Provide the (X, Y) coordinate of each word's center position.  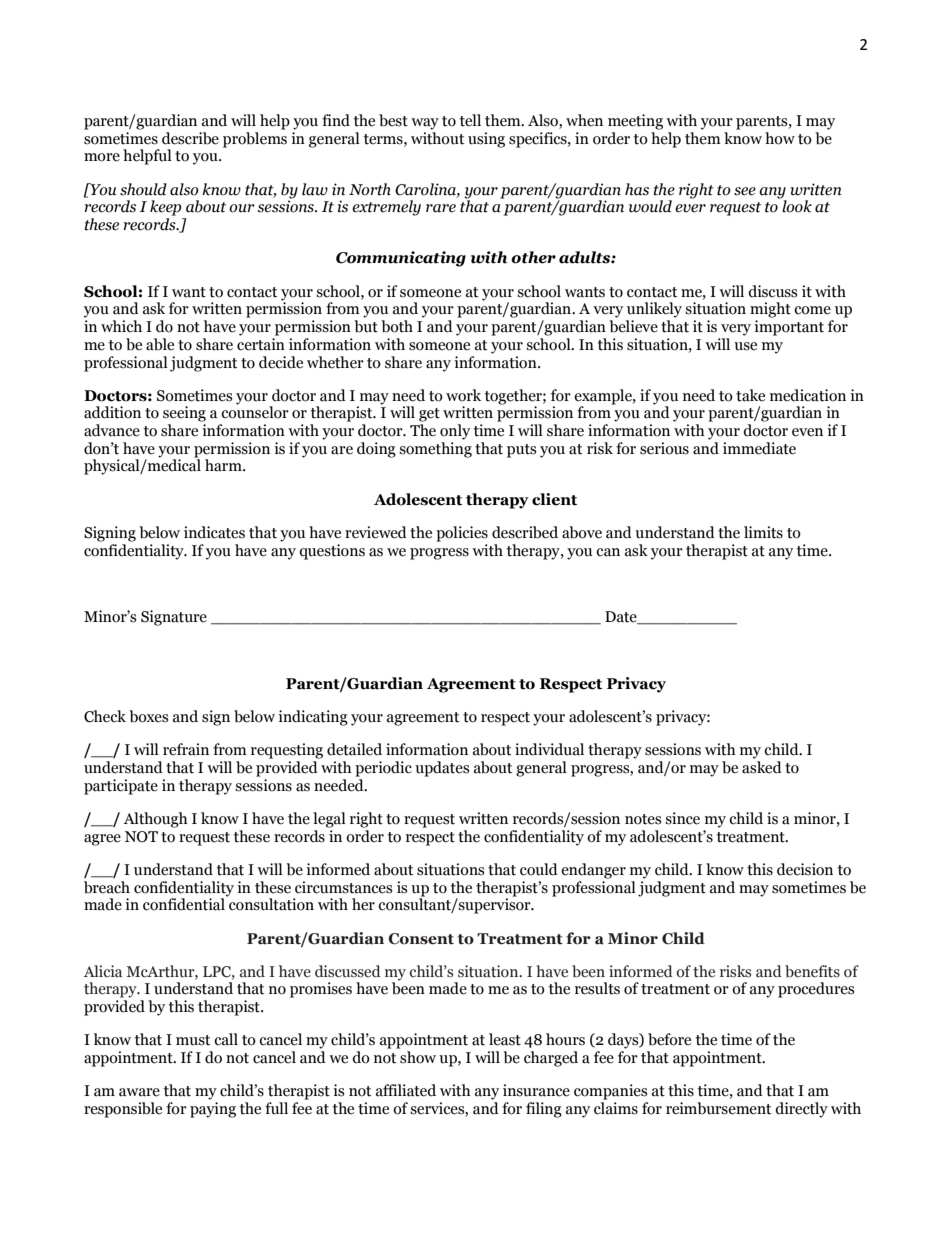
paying (213, 1110)
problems (255, 140)
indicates (214, 532)
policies (462, 534)
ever (690, 208)
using (486, 140)
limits (763, 532)
